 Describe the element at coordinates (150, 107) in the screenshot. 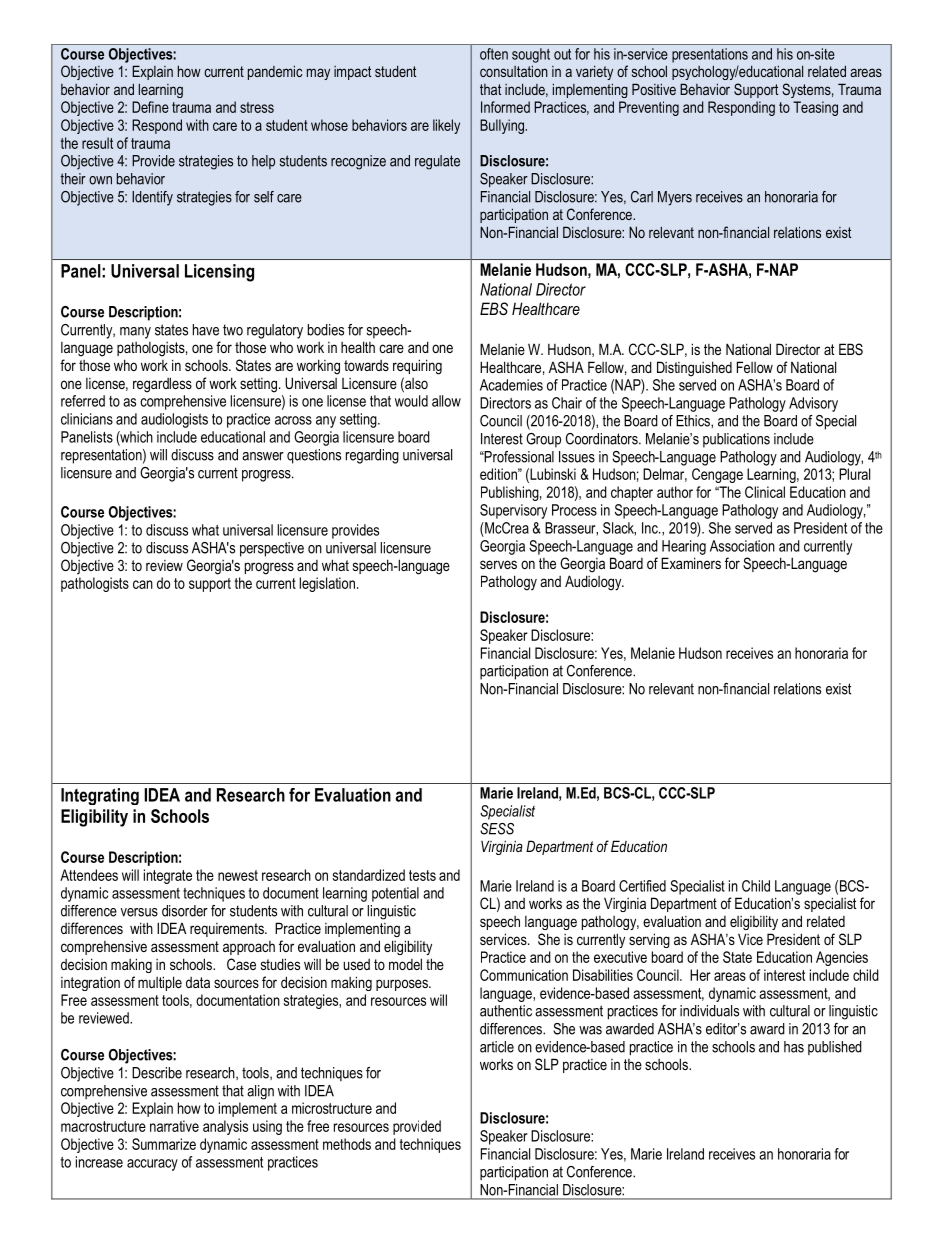

I see `Define` at that location.
